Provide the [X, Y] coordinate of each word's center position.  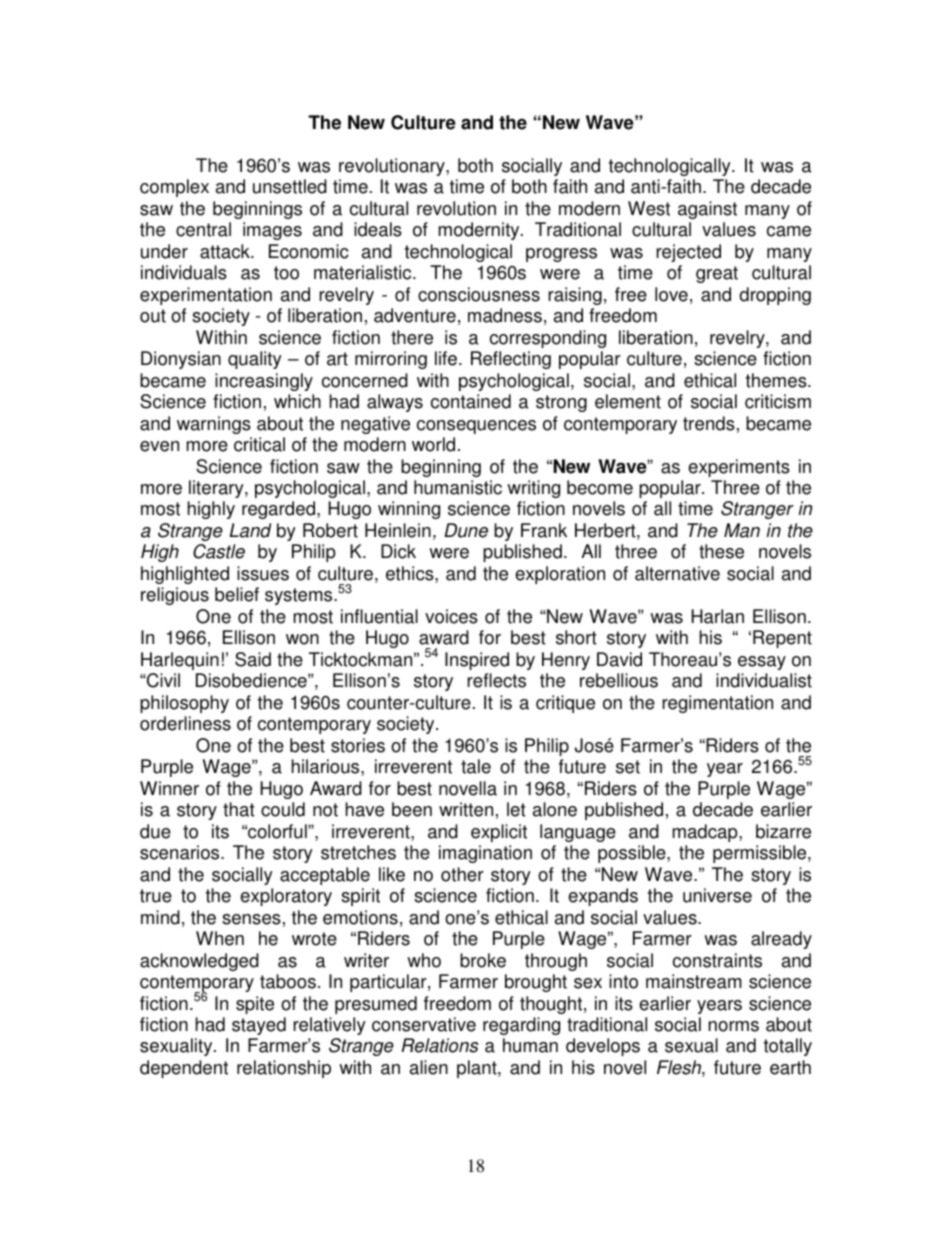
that [239, 809]
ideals [378, 229]
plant [478, 1069]
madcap [706, 833]
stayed [259, 1026]
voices [451, 616]
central [203, 229]
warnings [214, 425]
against [707, 210]
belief [237, 594]
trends [709, 423]
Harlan [717, 616]
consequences [476, 427]
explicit [499, 833]
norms [734, 1026]
